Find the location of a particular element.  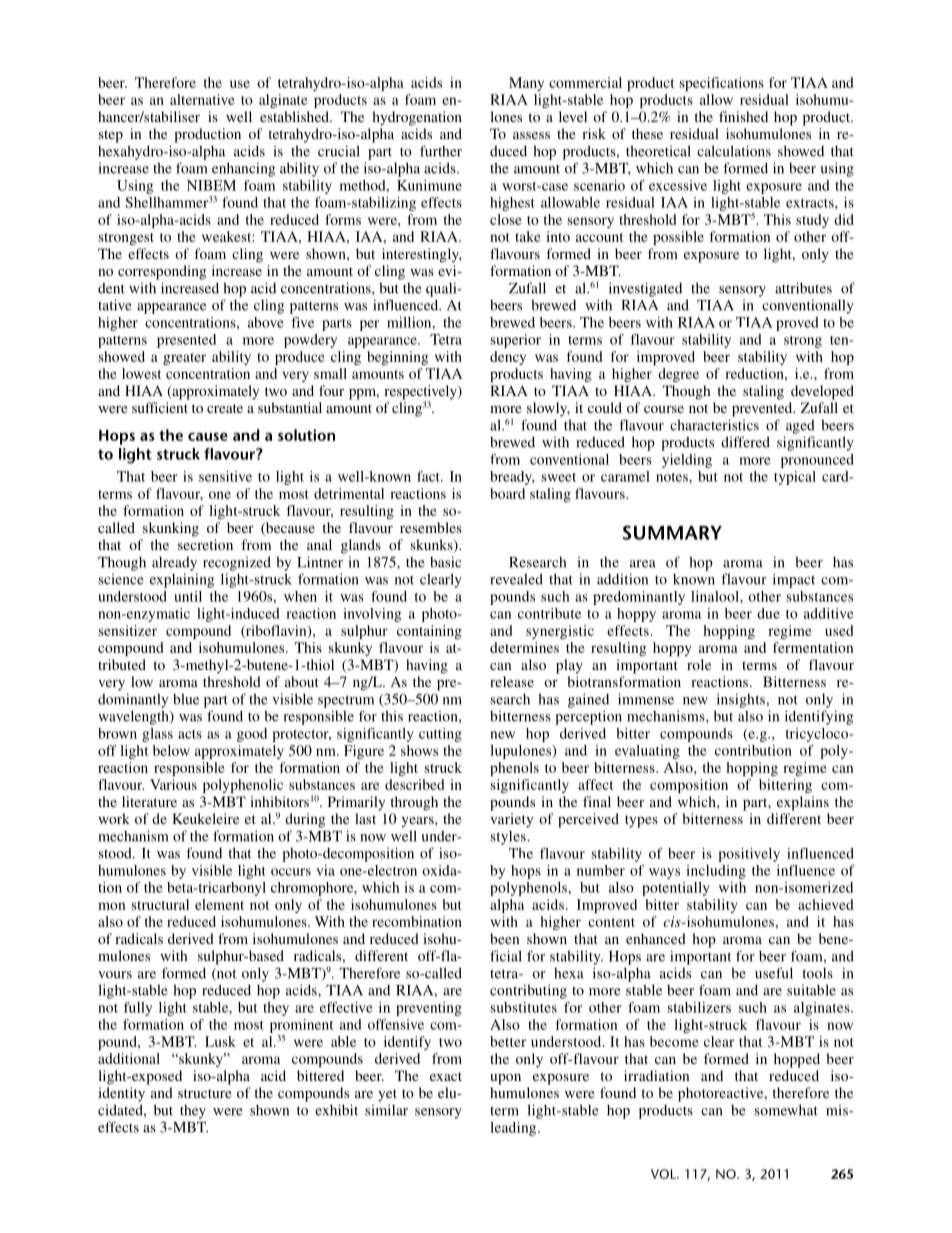

superior is located at coordinates (516, 341).
